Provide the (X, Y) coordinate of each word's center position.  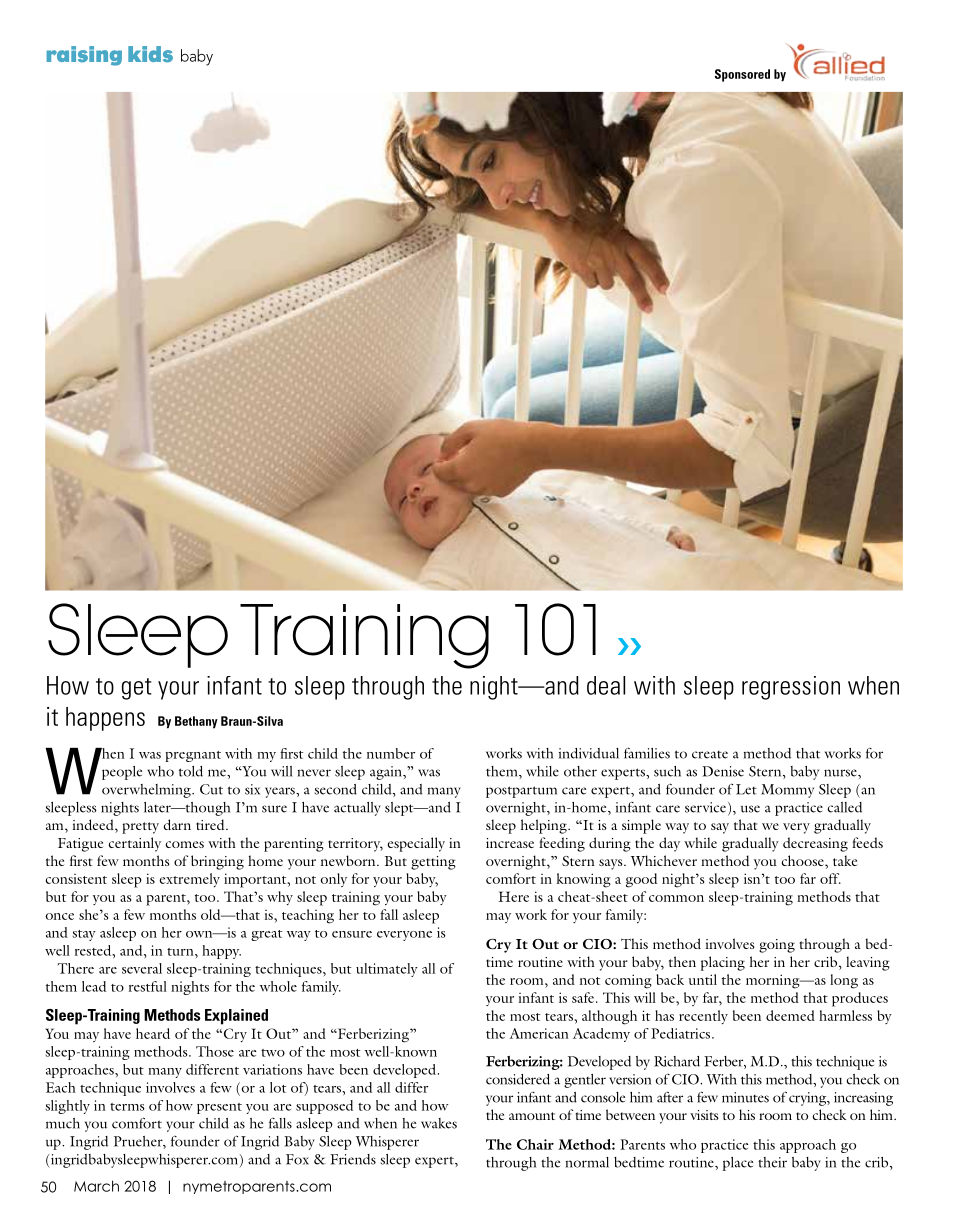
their (772, 1162)
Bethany (196, 722)
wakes (439, 1123)
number (391, 753)
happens (105, 719)
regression (791, 688)
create (710, 755)
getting (433, 863)
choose (804, 860)
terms (127, 1107)
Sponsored (742, 75)
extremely (189, 880)
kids (150, 54)
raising (84, 56)
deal (606, 685)
